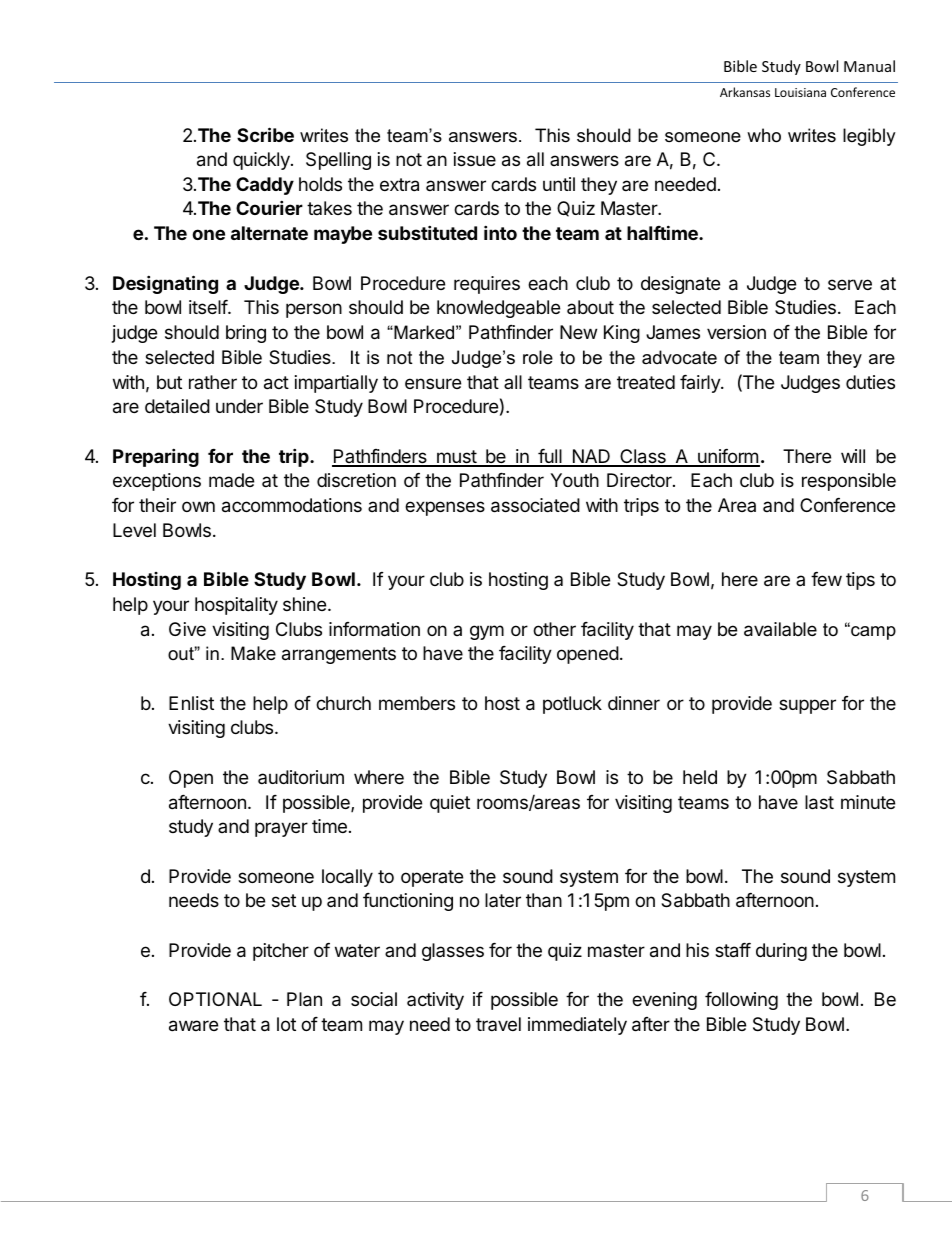  What do you see at coordinates (819, 802) in the screenshot?
I see `last` at bounding box center [819, 802].
